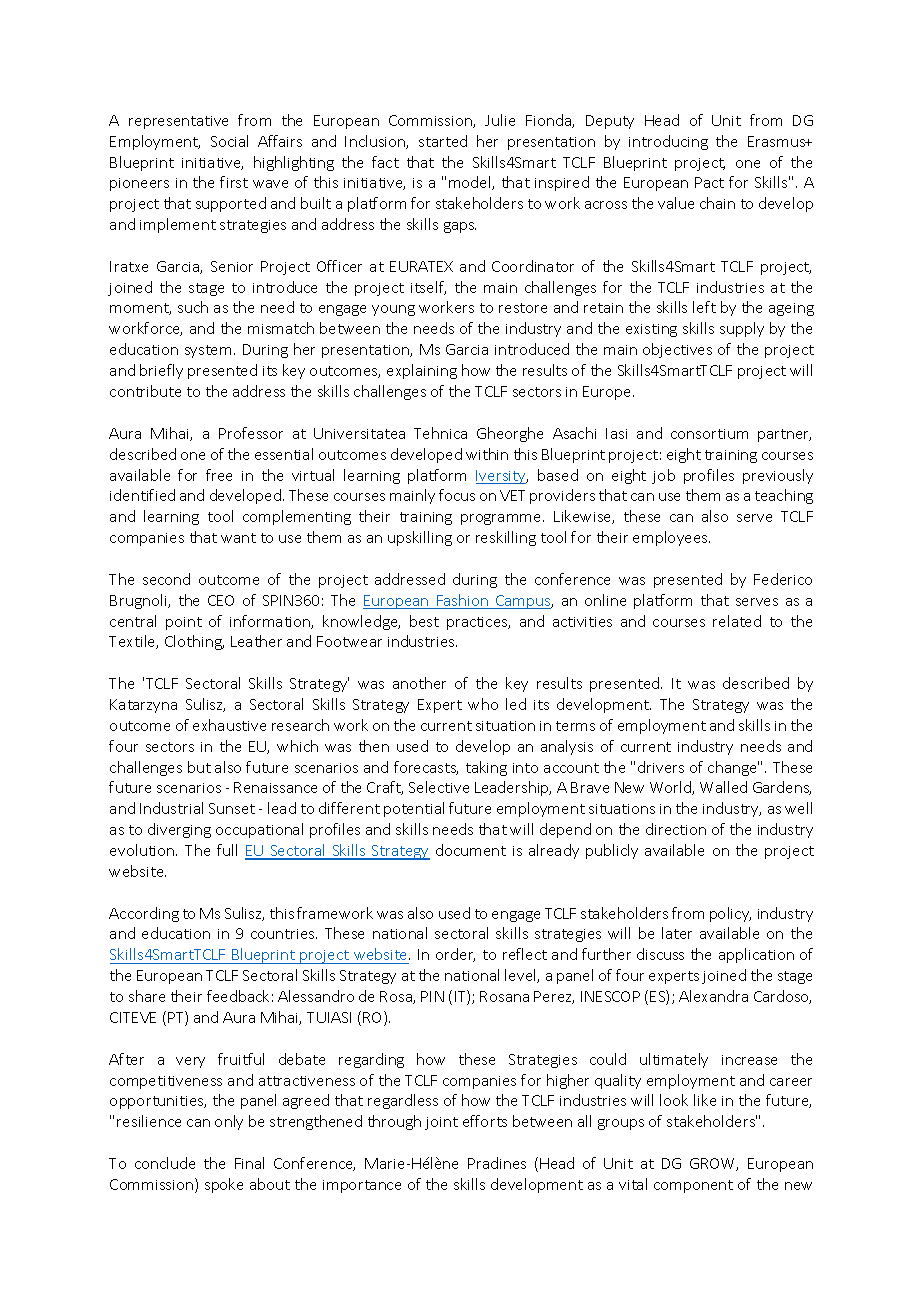 Image resolution: width=924 pixels, height=1308 pixels. I want to click on started, so click(443, 141).
